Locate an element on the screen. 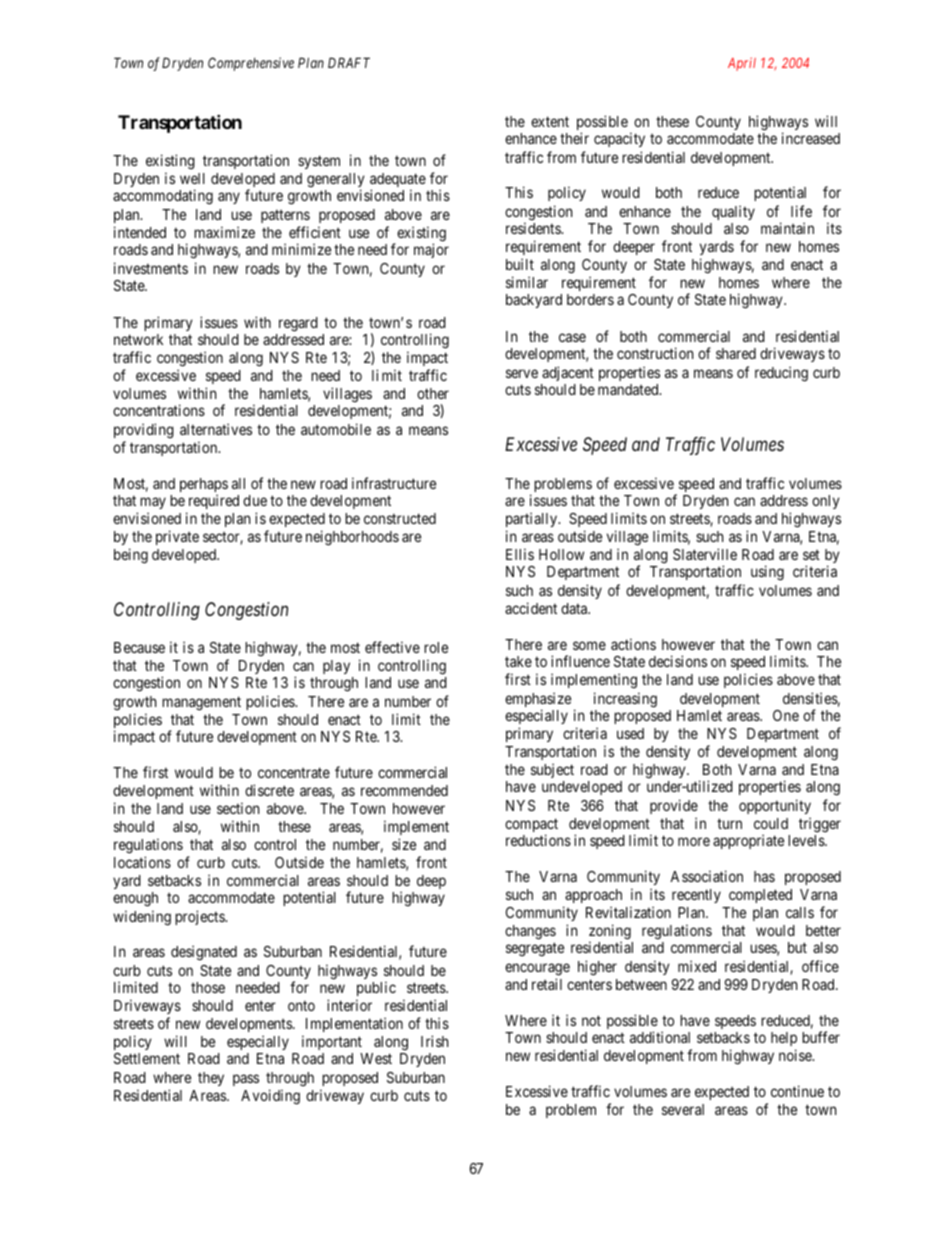 The image size is (952, 1233). shared is located at coordinates (736, 353).
